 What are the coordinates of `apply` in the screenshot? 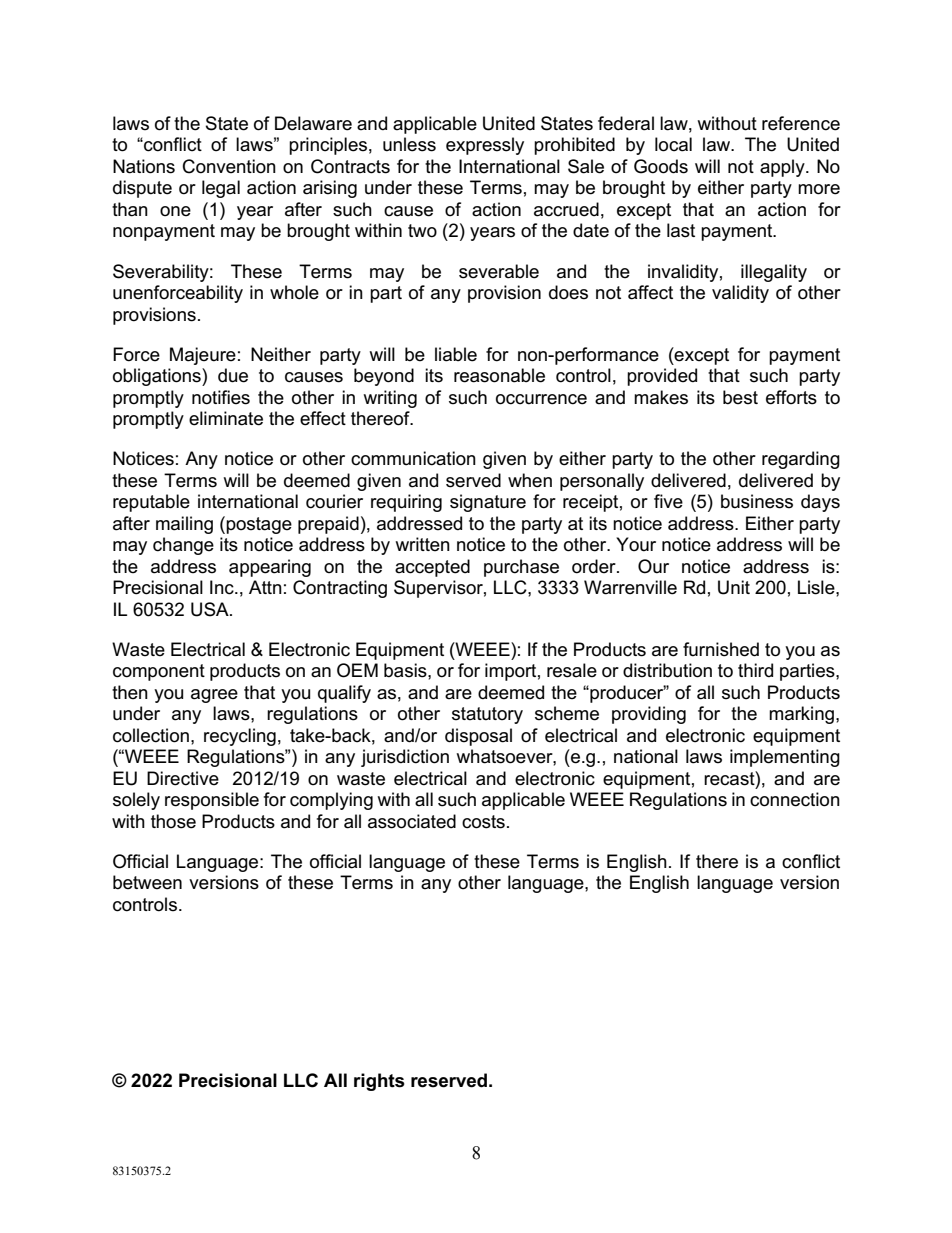 It's located at (783, 168).
